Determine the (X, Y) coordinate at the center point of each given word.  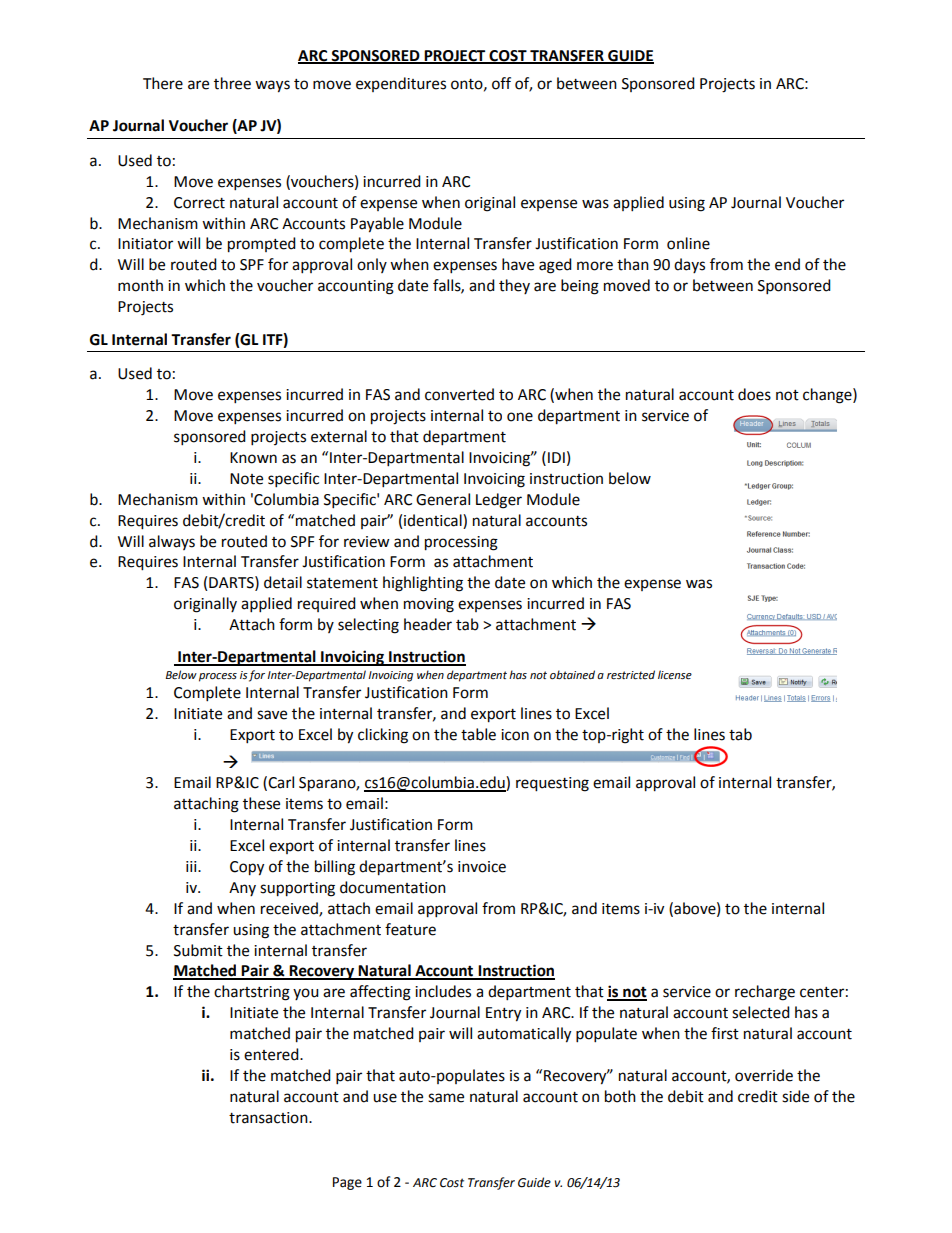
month (140, 285)
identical (434, 520)
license (675, 675)
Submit (198, 950)
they (514, 286)
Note (246, 479)
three (232, 83)
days (689, 265)
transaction (269, 1118)
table (478, 734)
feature (410, 929)
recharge (765, 993)
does (754, 394)
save (272, 715)
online (688, 243)
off (501, 83)
